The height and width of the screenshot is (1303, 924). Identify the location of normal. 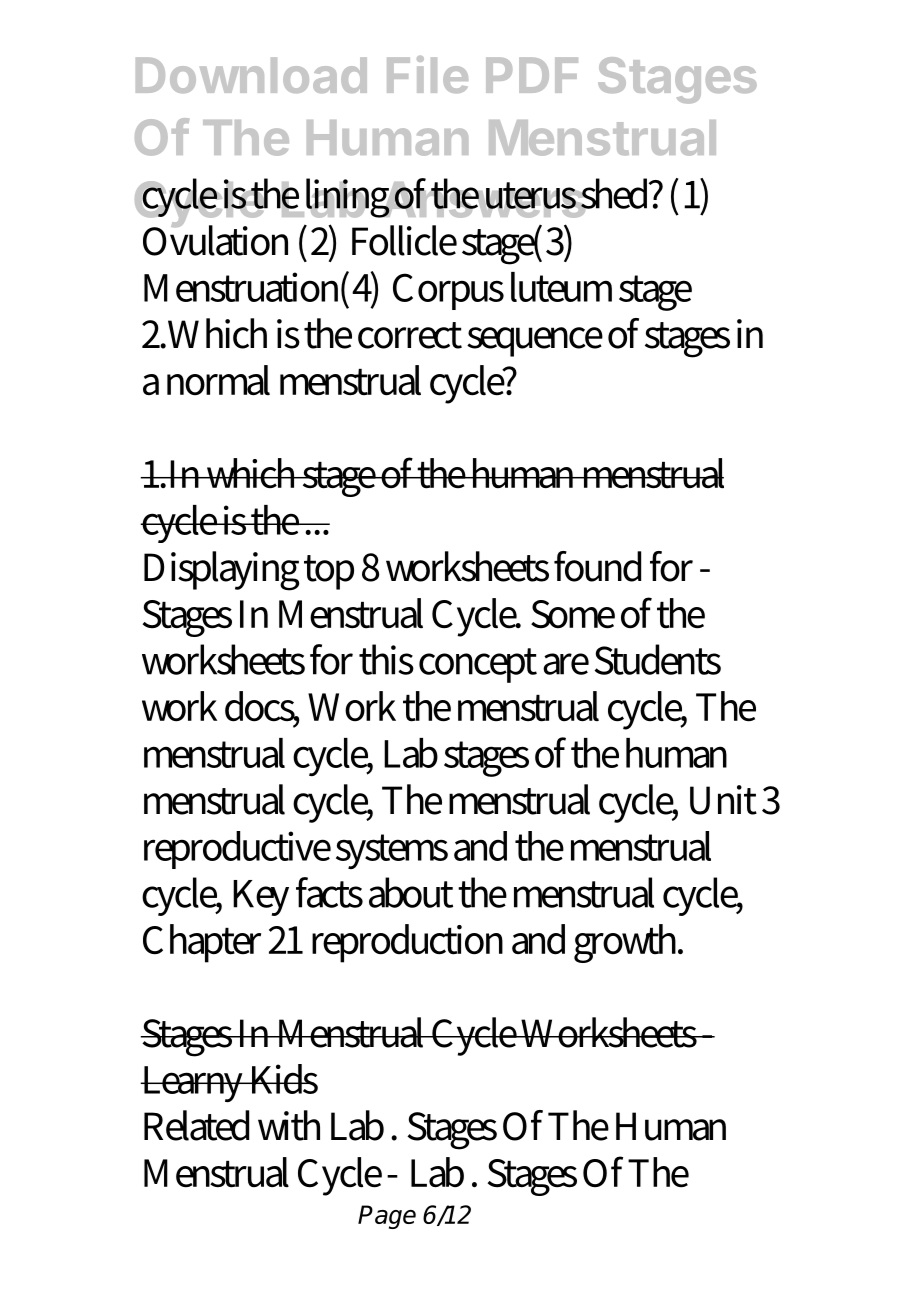
(218, 380).
